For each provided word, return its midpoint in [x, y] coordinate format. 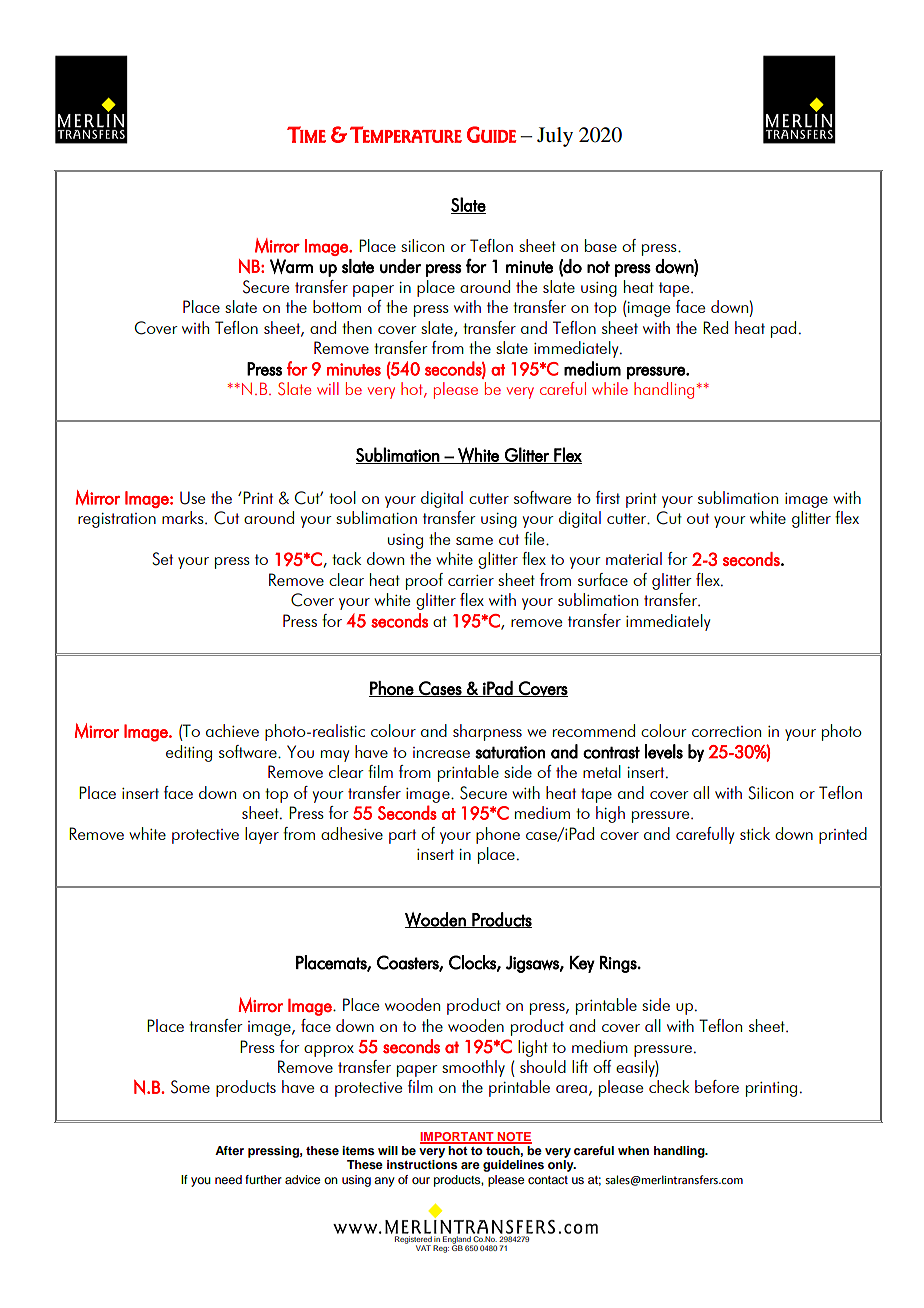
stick [755, 833]
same [474, 541]
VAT [423, 1248]
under [400, 266]
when [633, 1150]
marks [184, 517]
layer [262, 835]
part [402, 836]
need [228, 1179]
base [601, 245]
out [698, 518]
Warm [291, 266]
